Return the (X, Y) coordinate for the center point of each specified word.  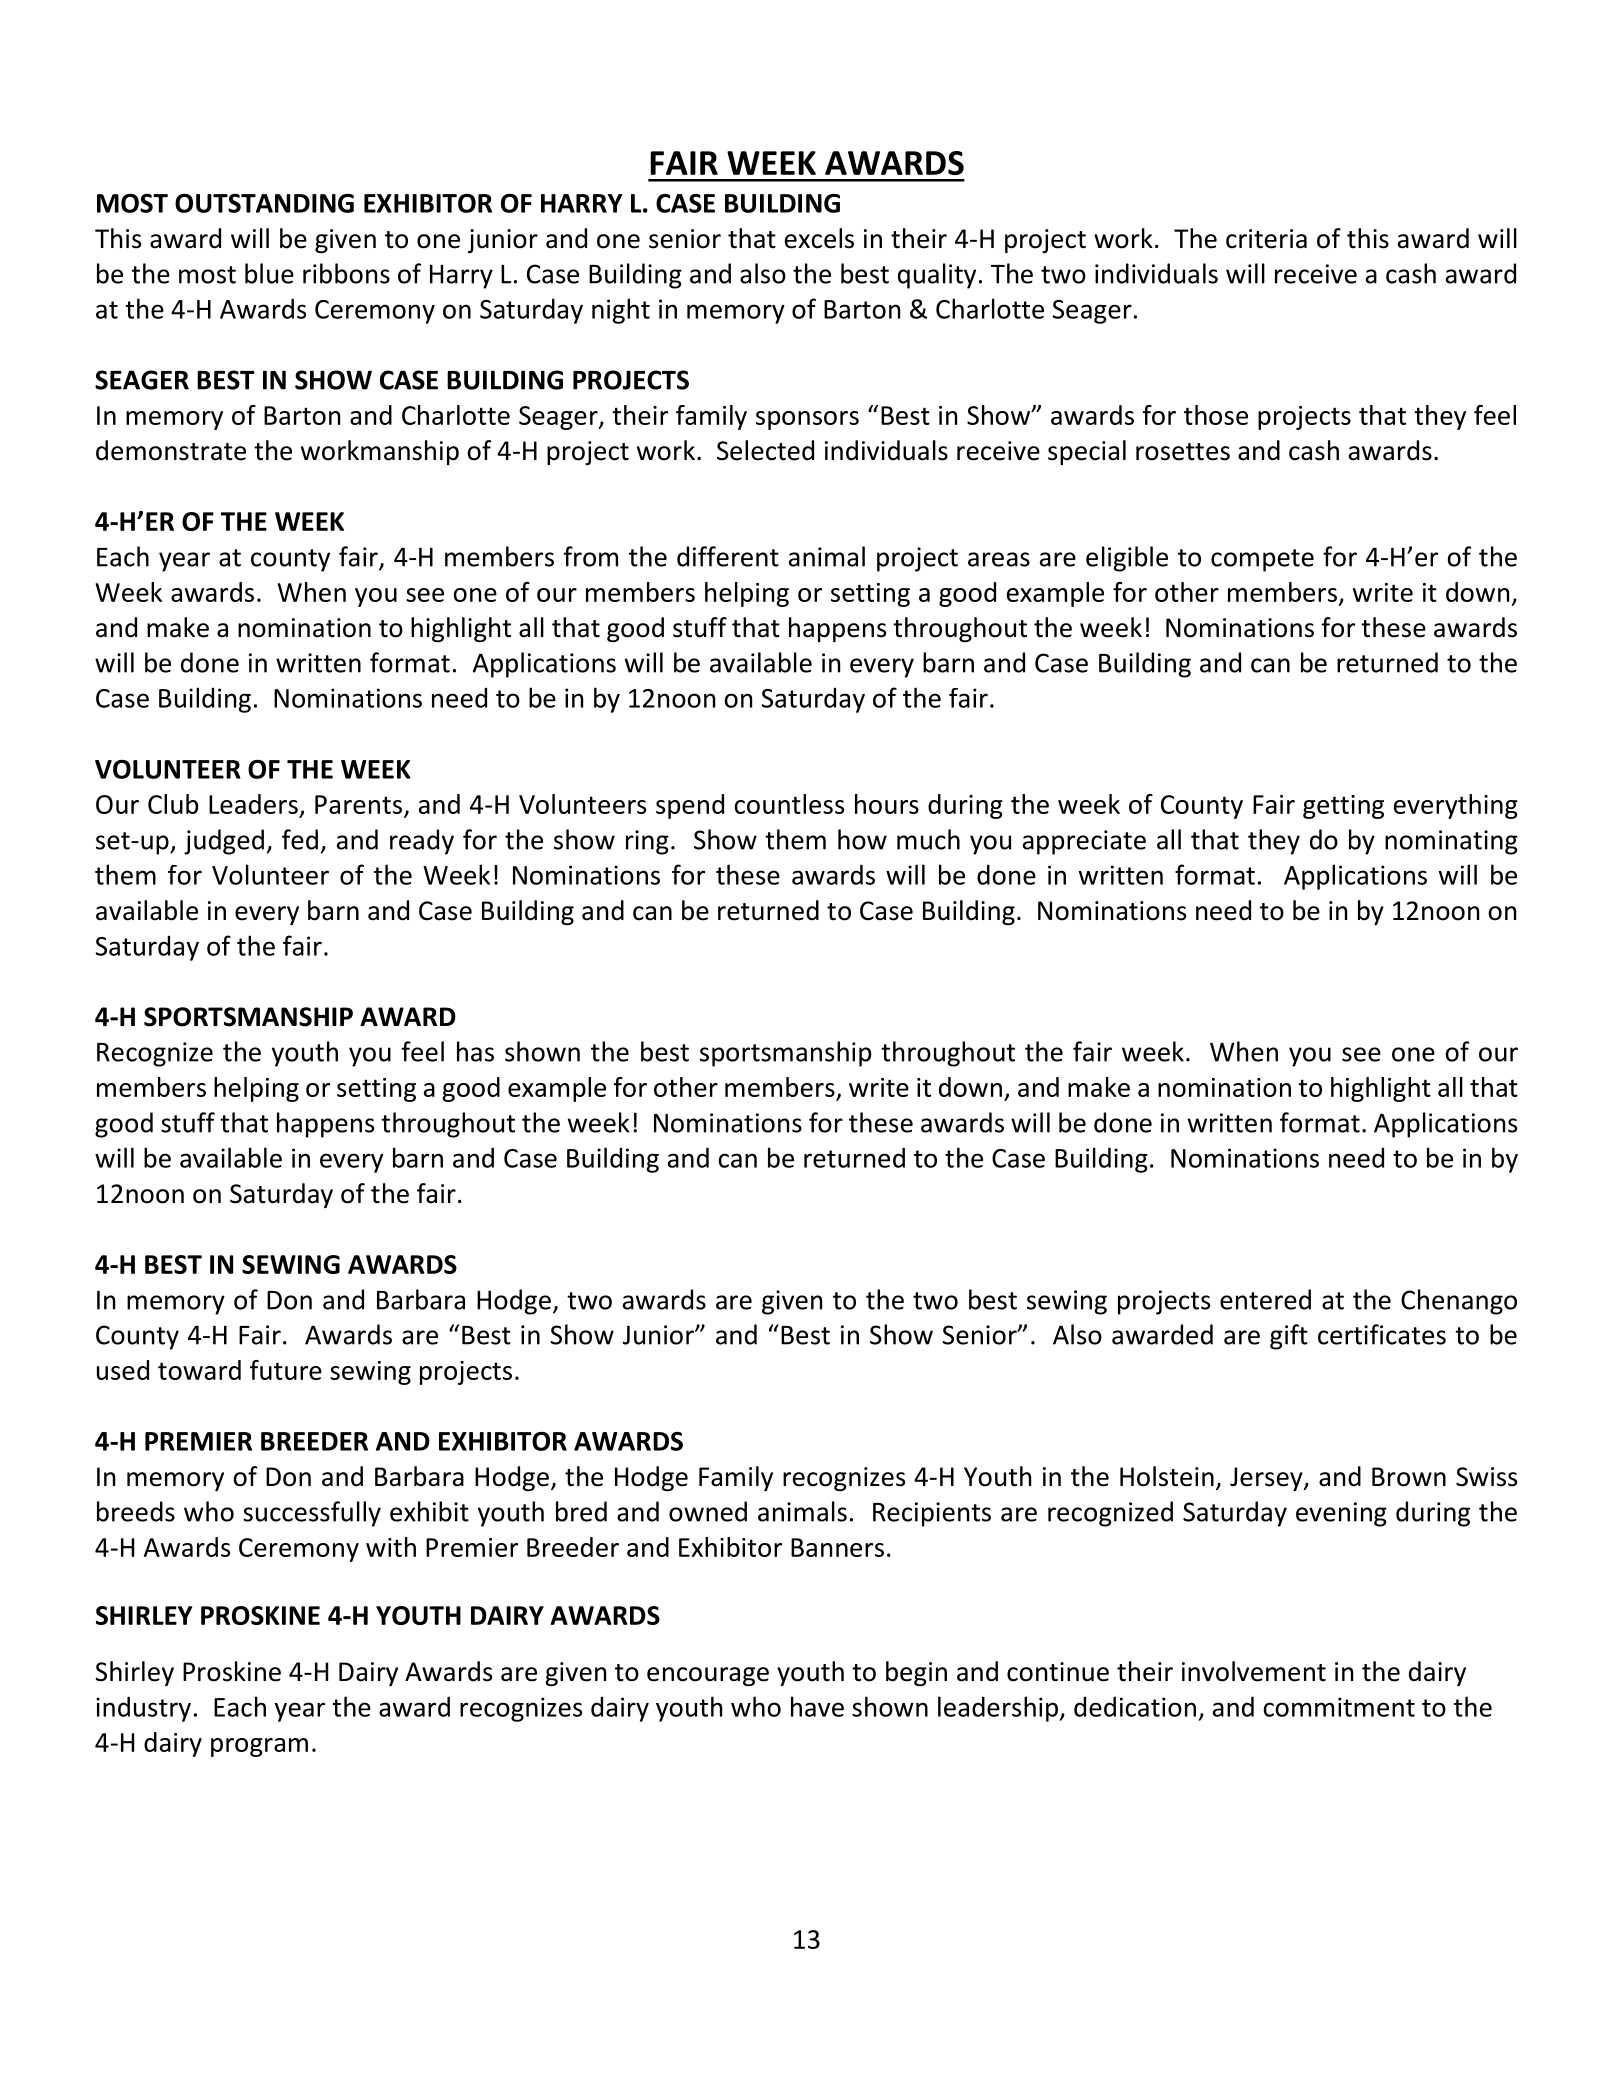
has (475, 1051)
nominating (1451, 842)
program (259, 1747)
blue (269, 273)
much (928, 839)
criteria (1266, 239)
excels (819, 238)
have (817, 1706)
